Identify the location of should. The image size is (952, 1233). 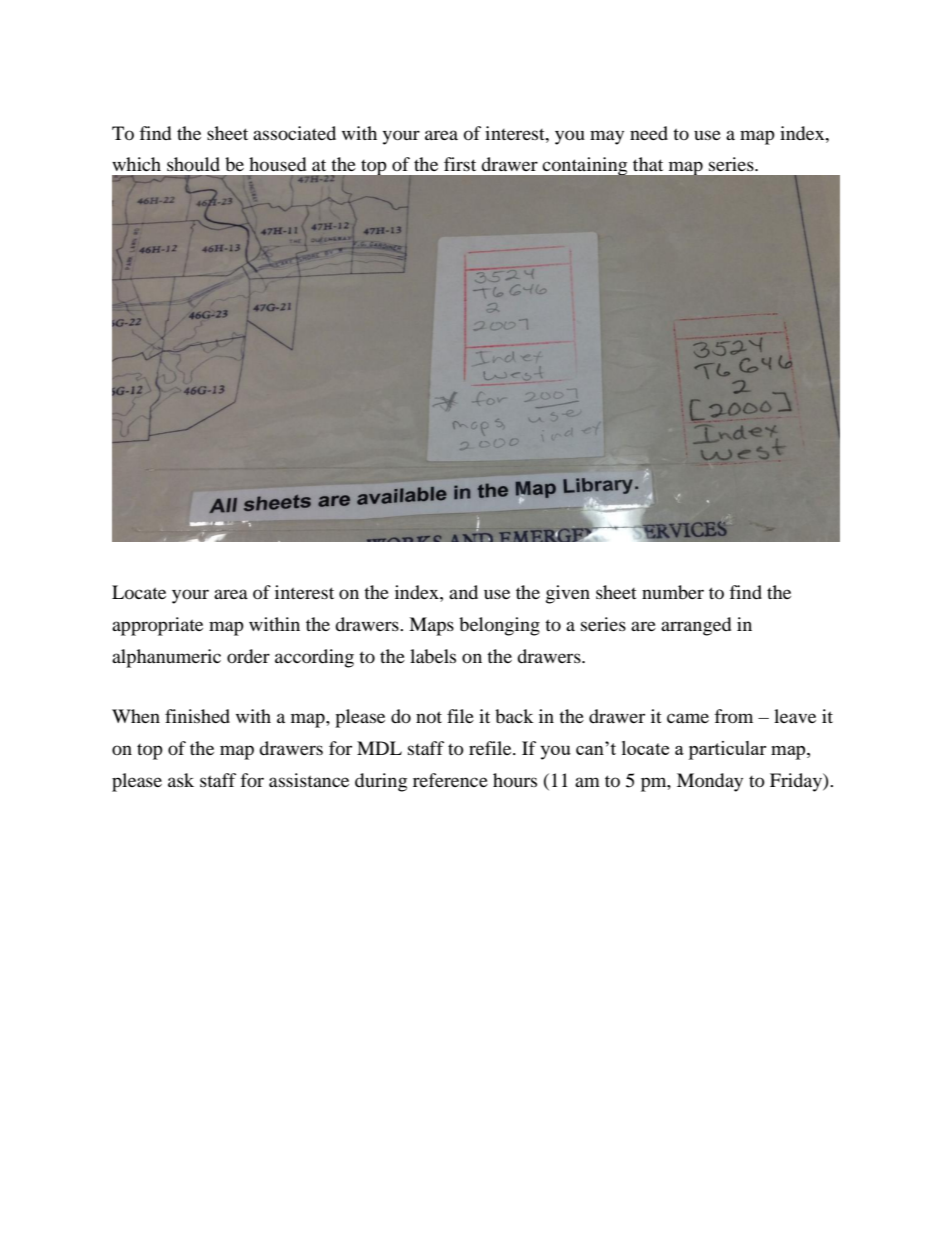
(193, 164).
